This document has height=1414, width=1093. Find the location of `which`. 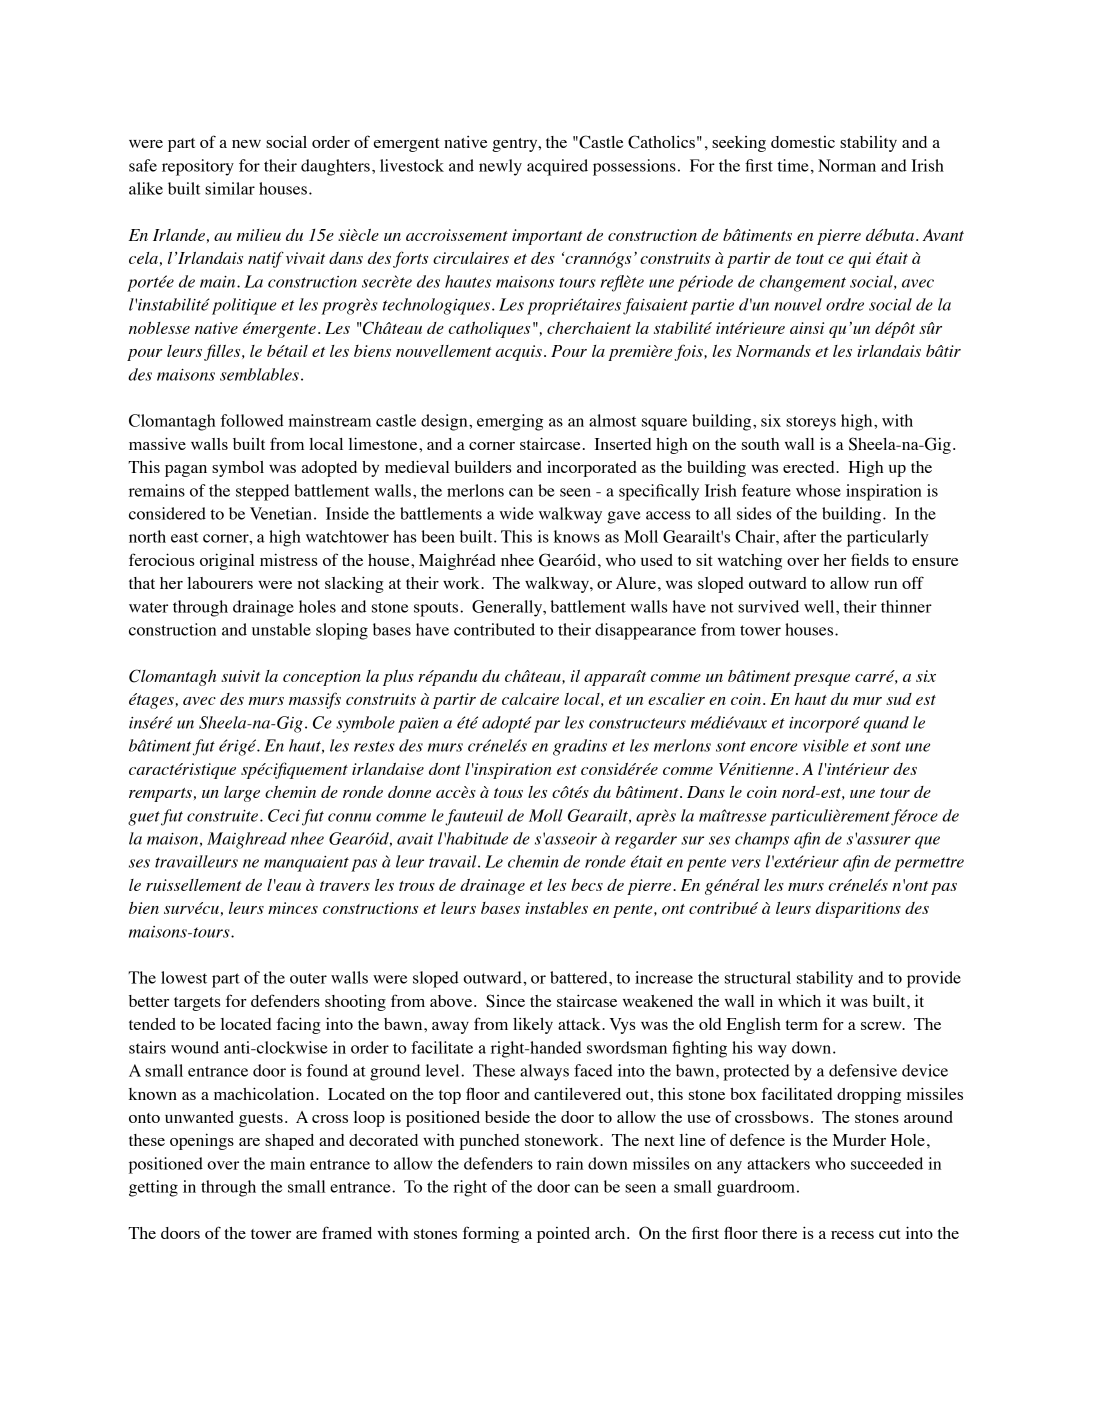

which is located at coordinates (799, 1001).
